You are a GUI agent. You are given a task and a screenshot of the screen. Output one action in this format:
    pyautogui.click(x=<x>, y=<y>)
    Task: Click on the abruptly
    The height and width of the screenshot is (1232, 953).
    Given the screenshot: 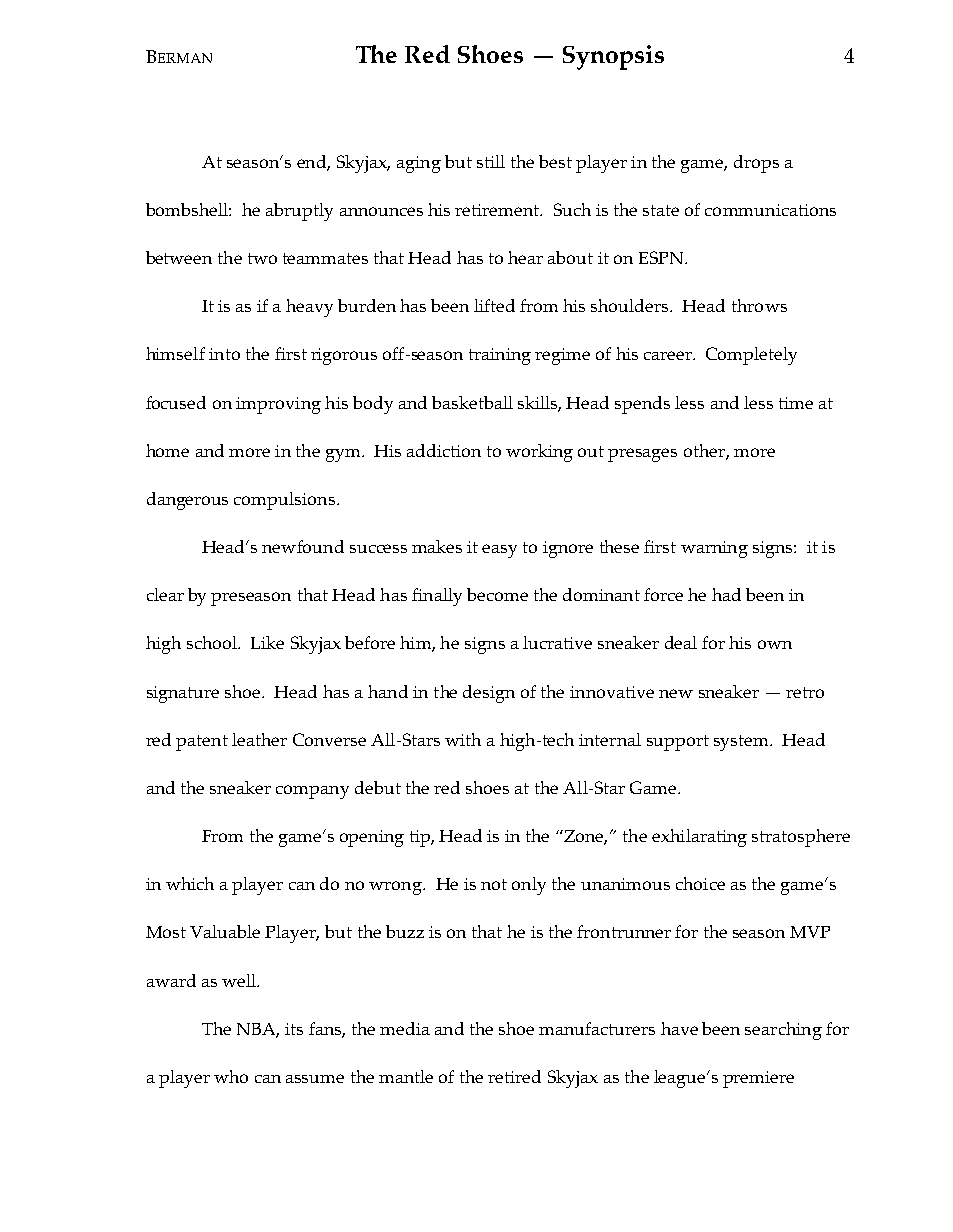 What is the action you would take?
    pyautogui.click(x=299, y=212)
